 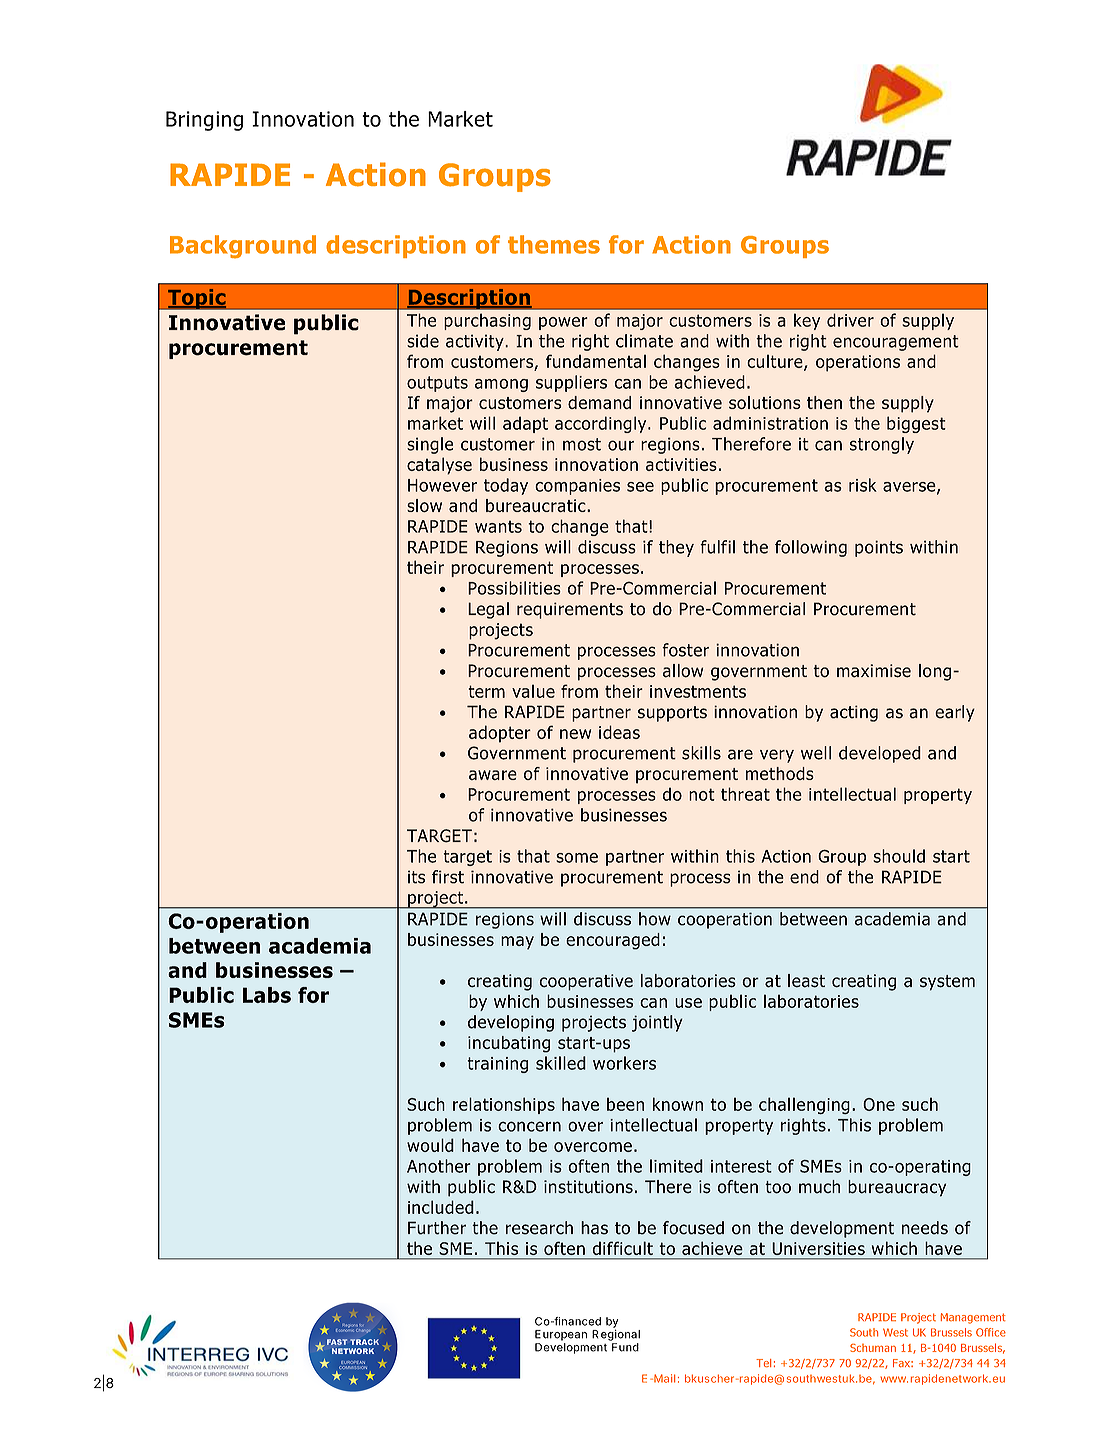 What do you see at coordinates (619, 732) in the screenshot?
I see `ideas` at bounding box center [619, 732].
